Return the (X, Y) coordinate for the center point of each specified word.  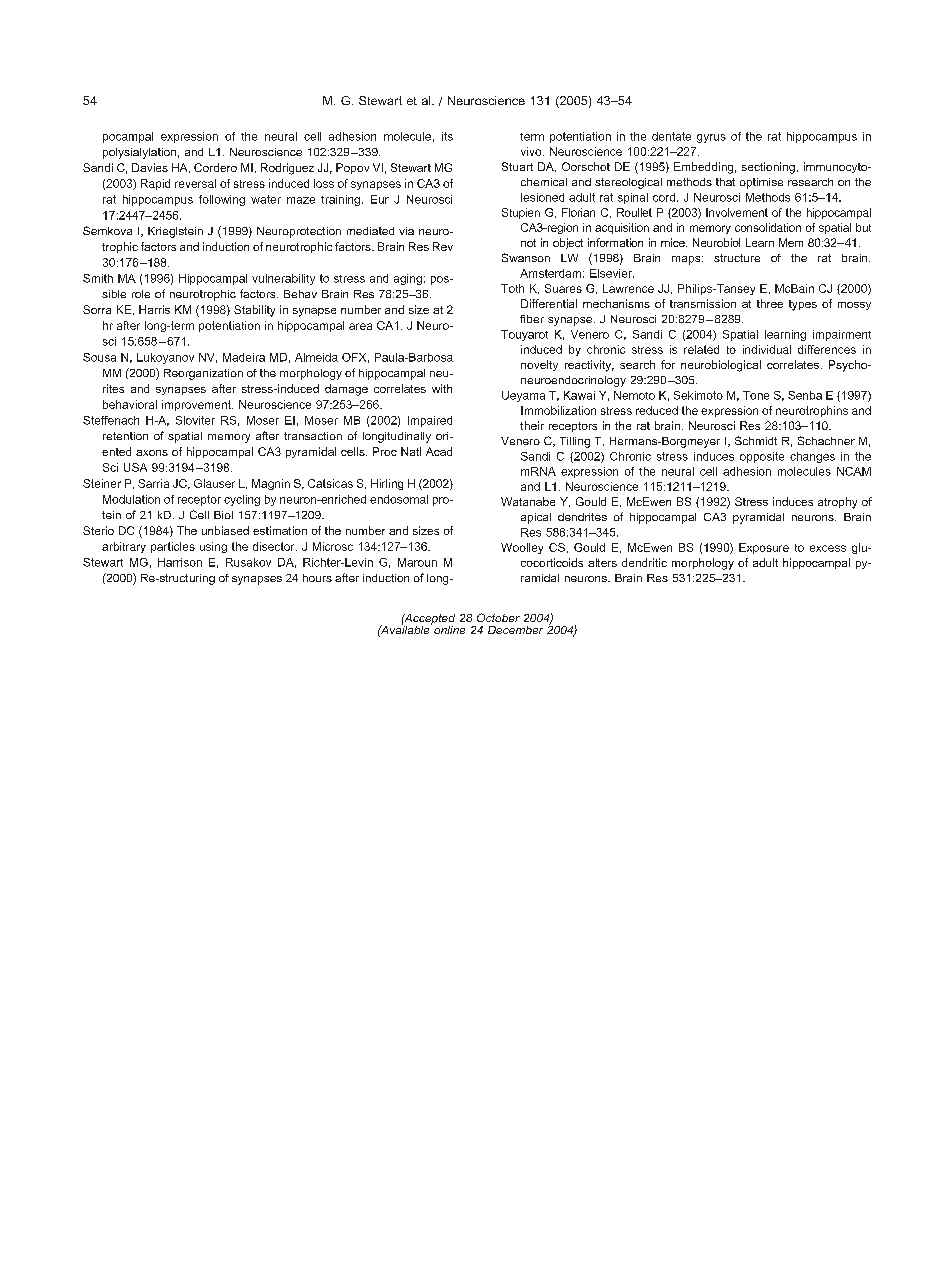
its (447, 136)
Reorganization (203, 374)
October (498, 617)
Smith (98, 278)
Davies (150, 167)
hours (317, 578)
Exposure (764, 548)
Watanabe (528, 501)
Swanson (526, 257)
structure (737, 258)
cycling (242, 500)
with (442, 388)
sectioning (768, 168)
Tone (756, 395)
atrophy (837, 503)
